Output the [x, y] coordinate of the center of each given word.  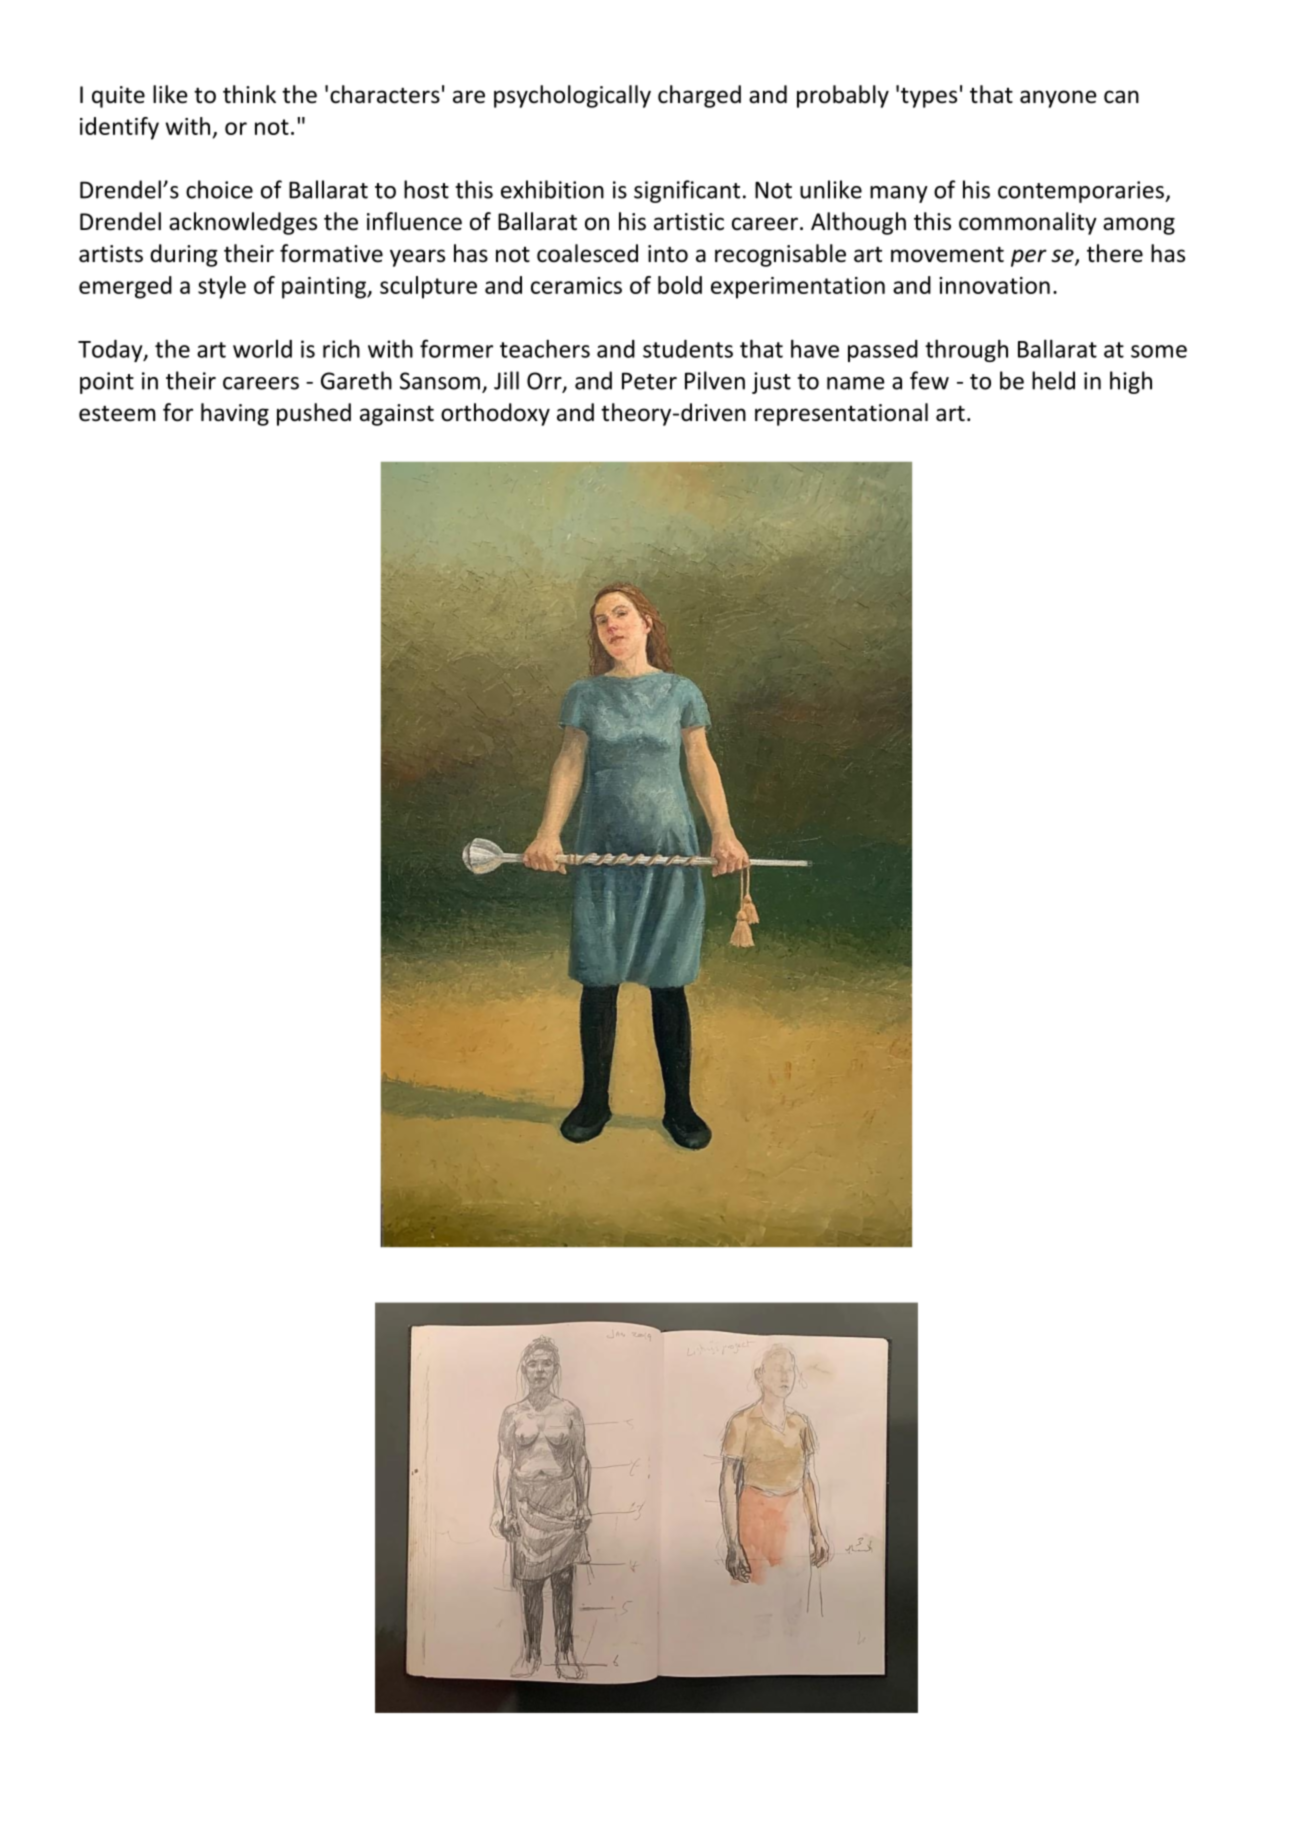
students [688, 349]
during [184, 255]
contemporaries [1082, 192]
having [235, 414]
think [249, 94]
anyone [1058, 99]
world [262, 349]
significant [687, 191]
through [966, 350]
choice [219, 189]
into [668, 254]
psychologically [572, 96]
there [1115, 253]
